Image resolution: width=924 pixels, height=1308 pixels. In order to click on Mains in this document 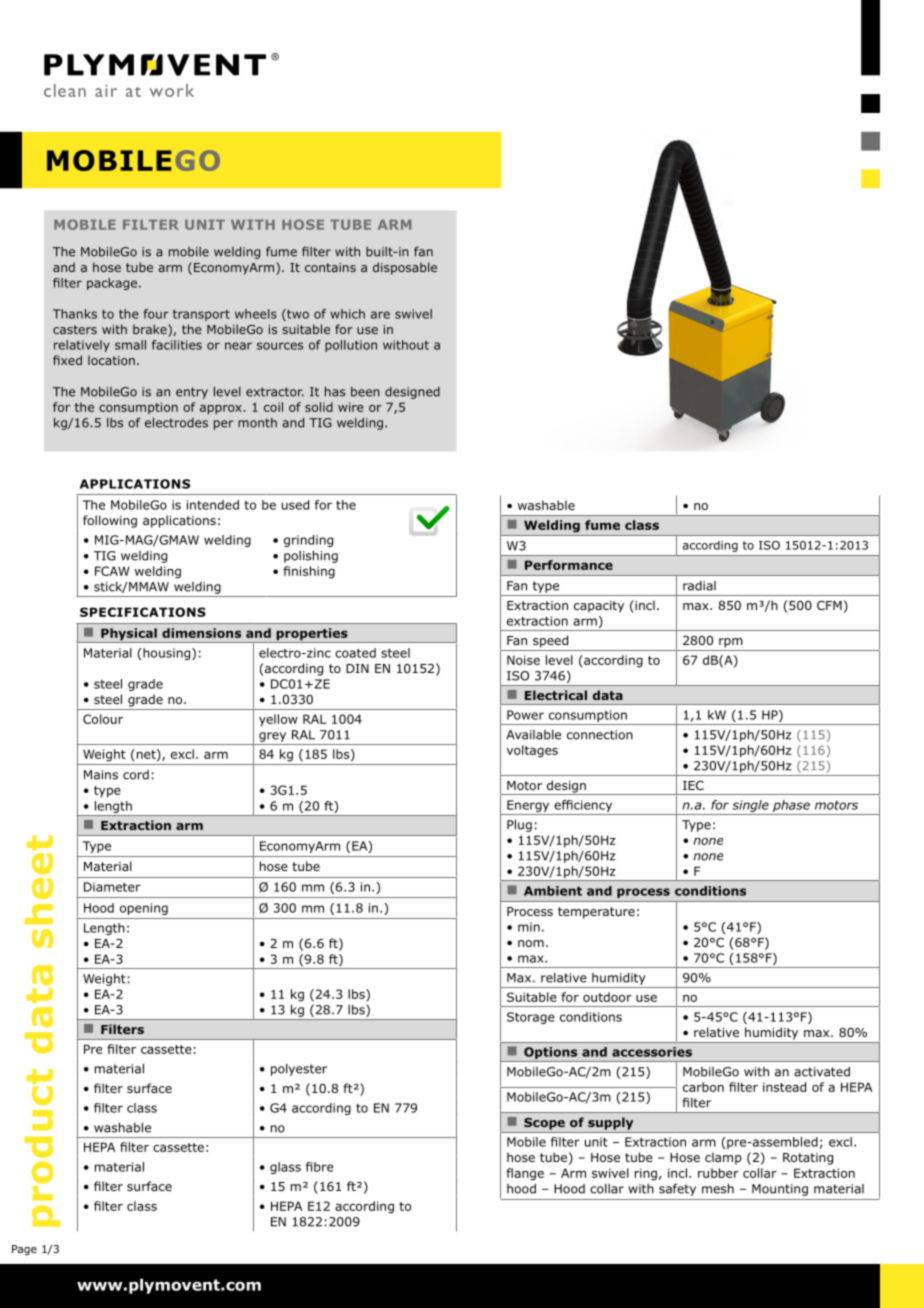, I will do `click(101, 775)`.
